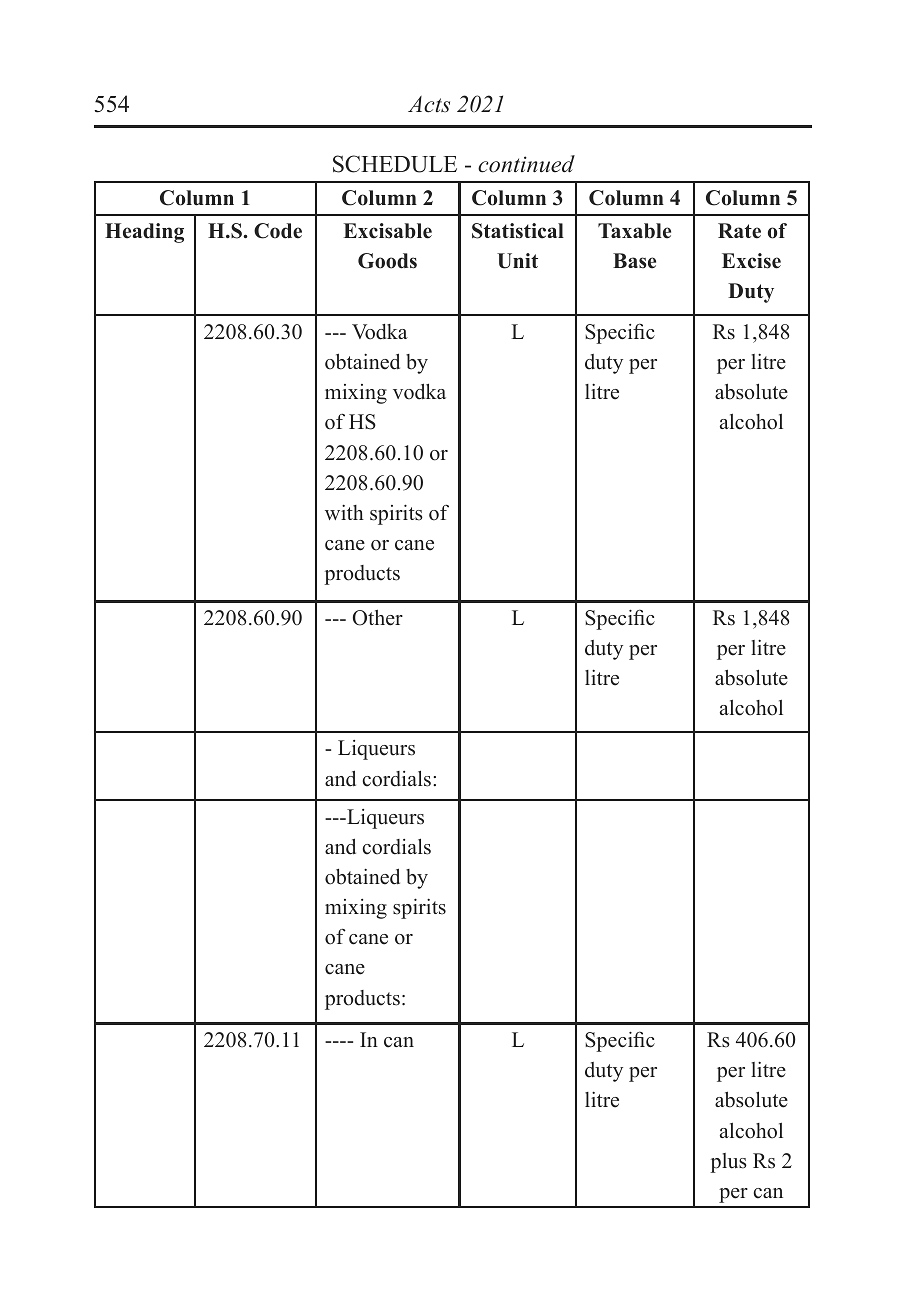 This screenshot has width=924, height=1311. I want to click on with, so click(344, 512).
